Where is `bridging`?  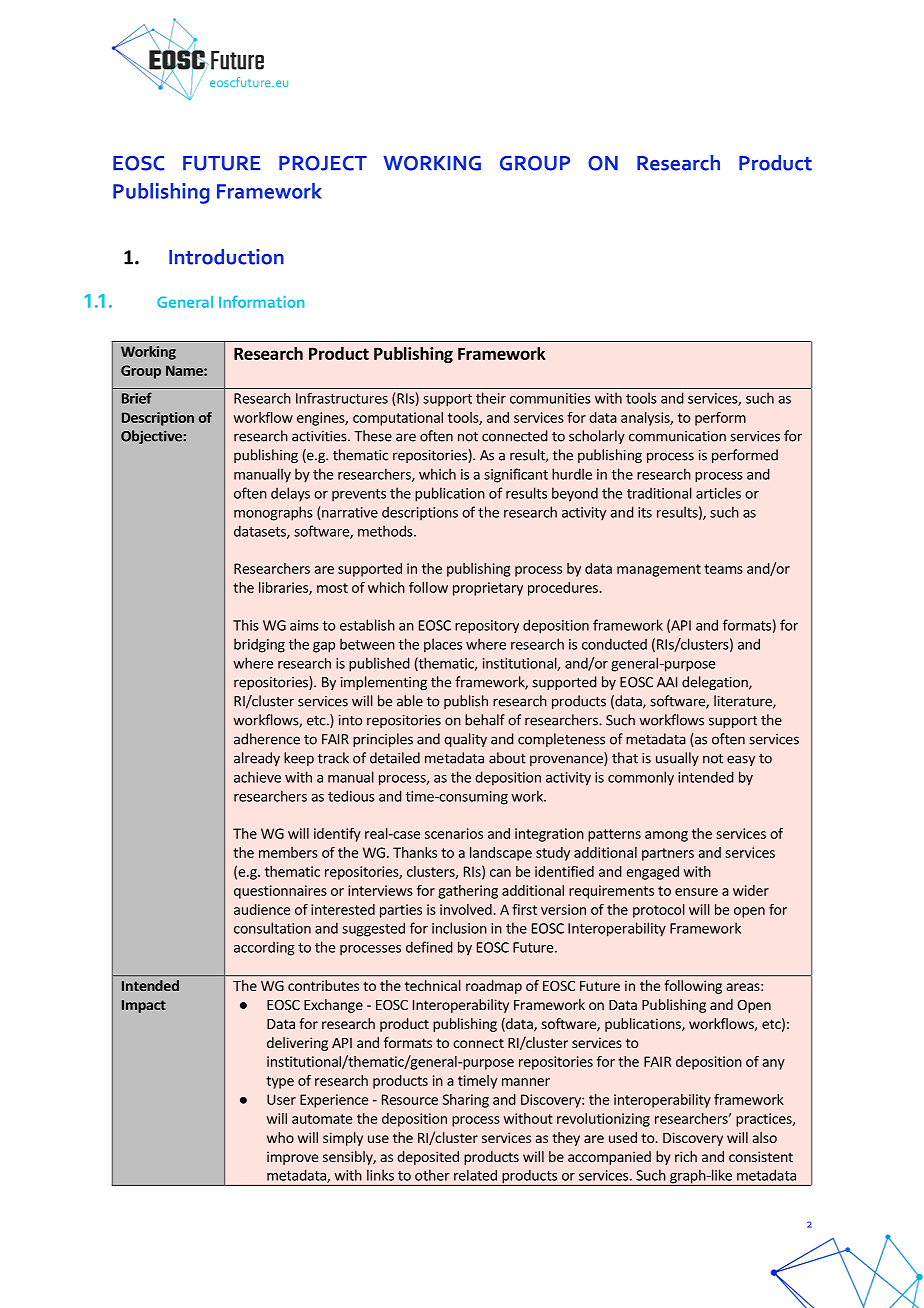 bridging is located at coordinates (259, 645).
